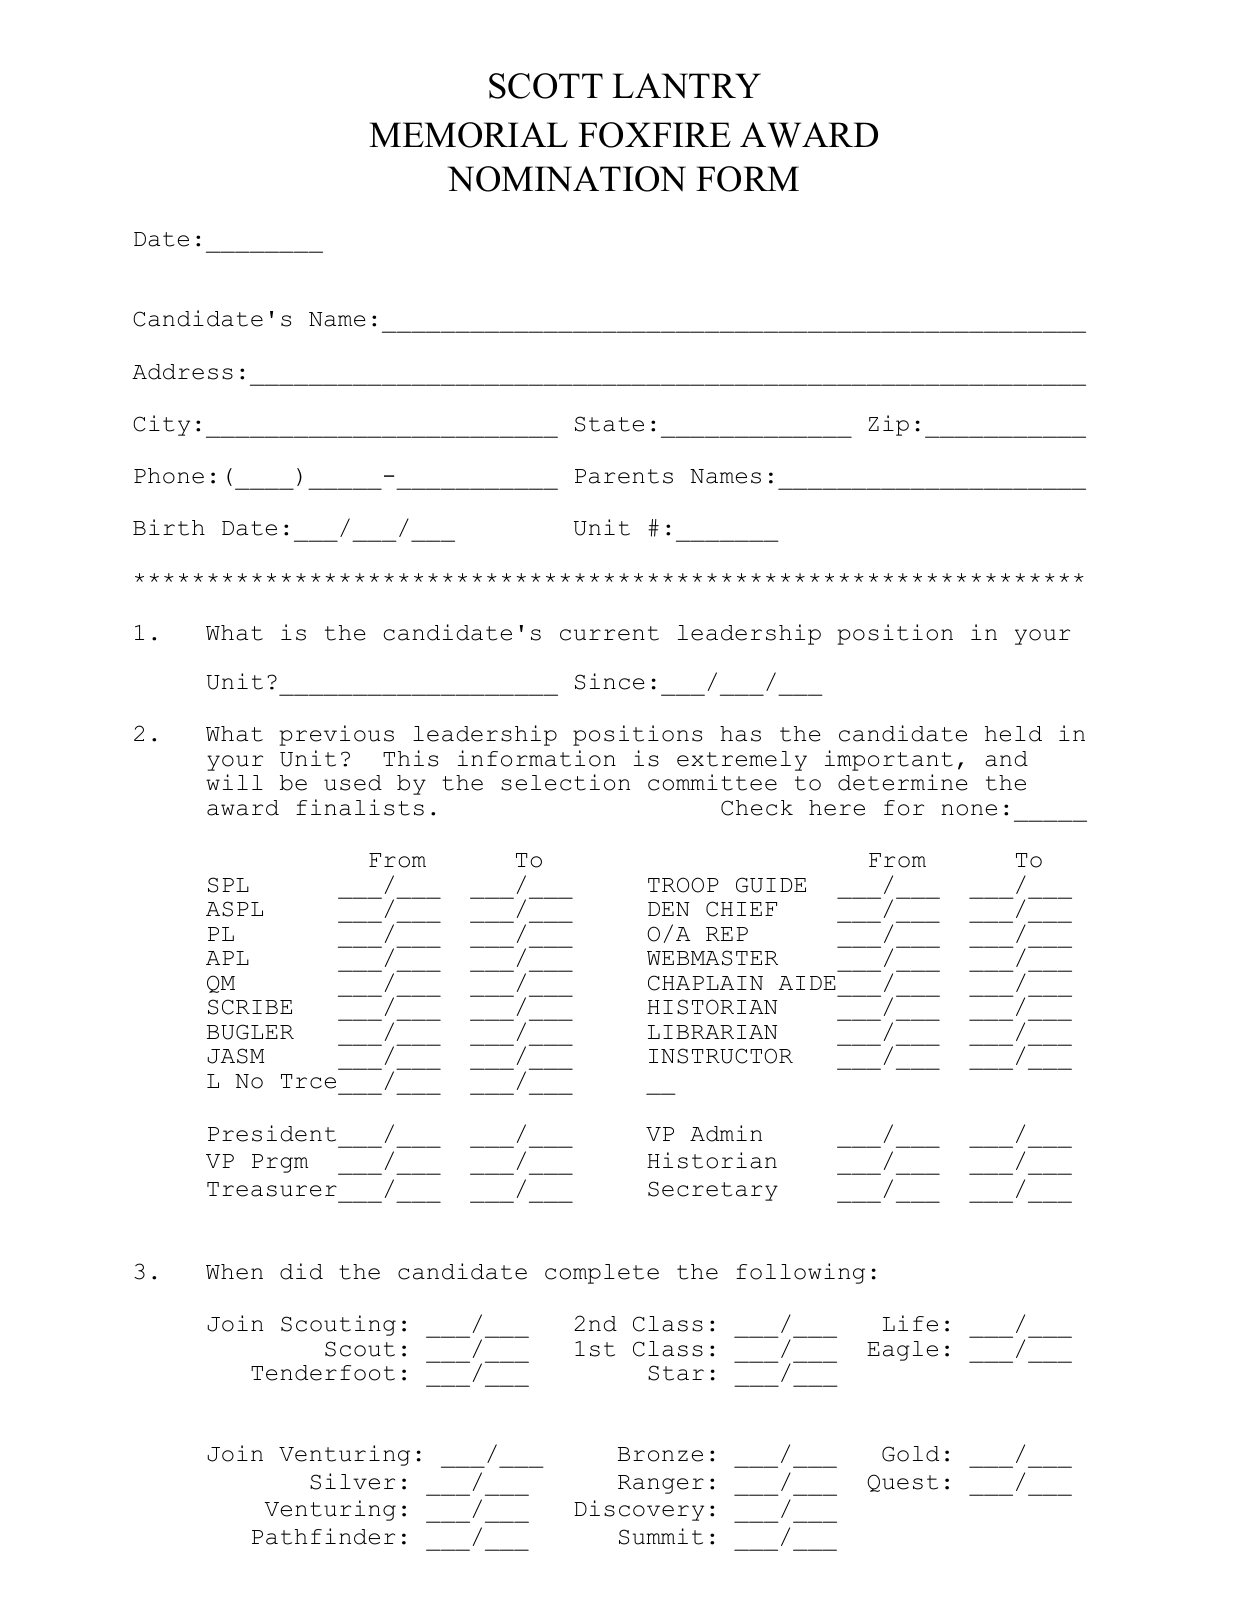 The image size is (1250, 1618). Describe the element at coordinates (567, 179) in the screenshot. I see `NOMINATION` at that location.
